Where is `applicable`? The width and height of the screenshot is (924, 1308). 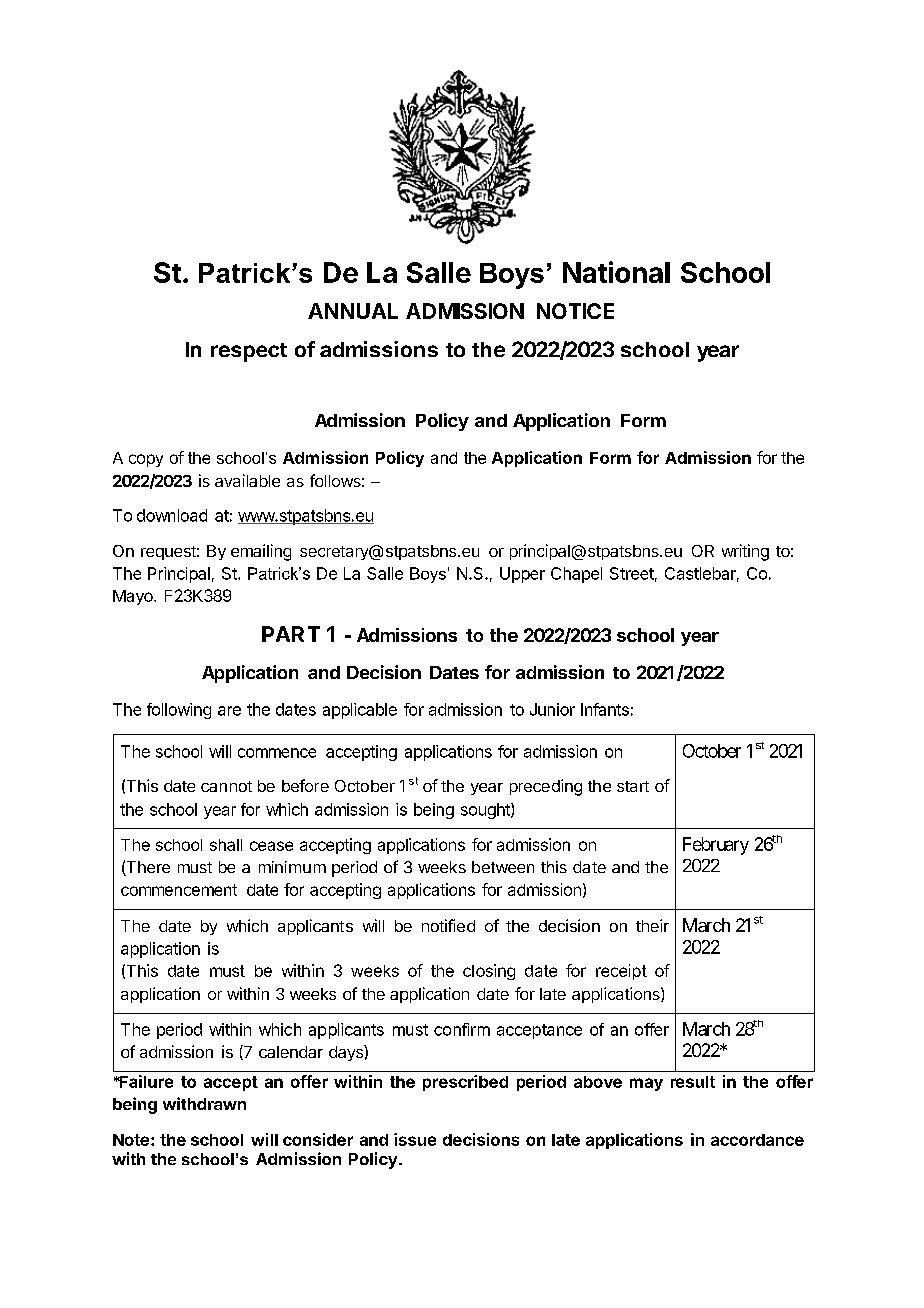
applicable is located at coordinates (360, 711).
